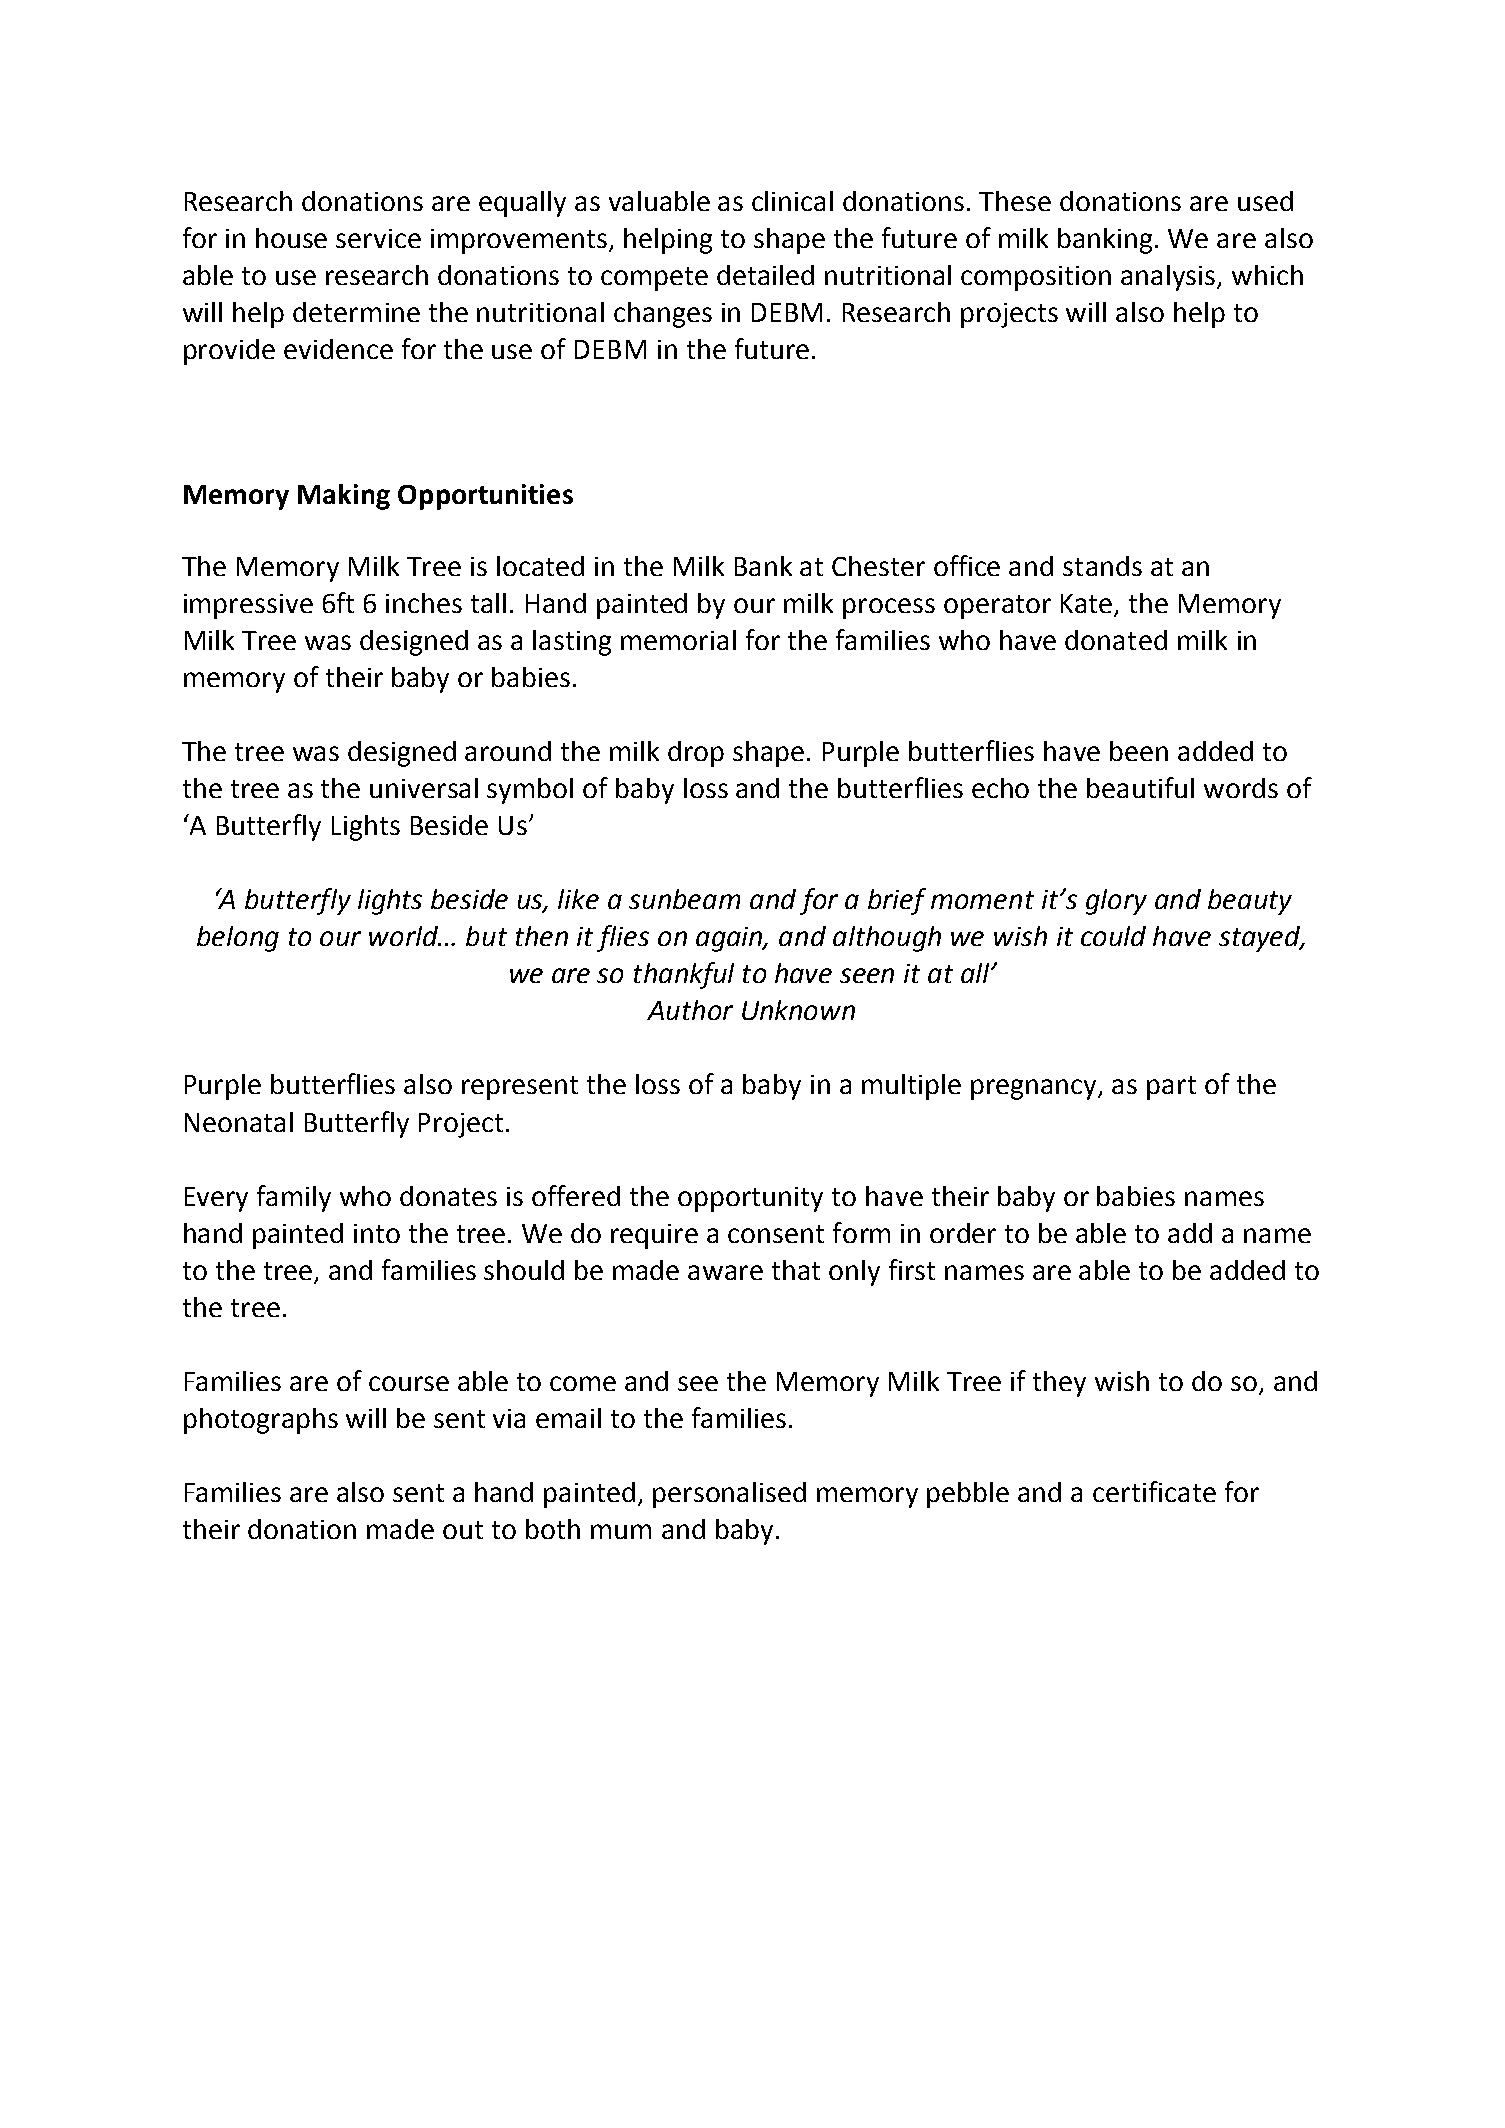  Describe the element at coordinates (463, 1530) in the page. I see `out` at that location.
